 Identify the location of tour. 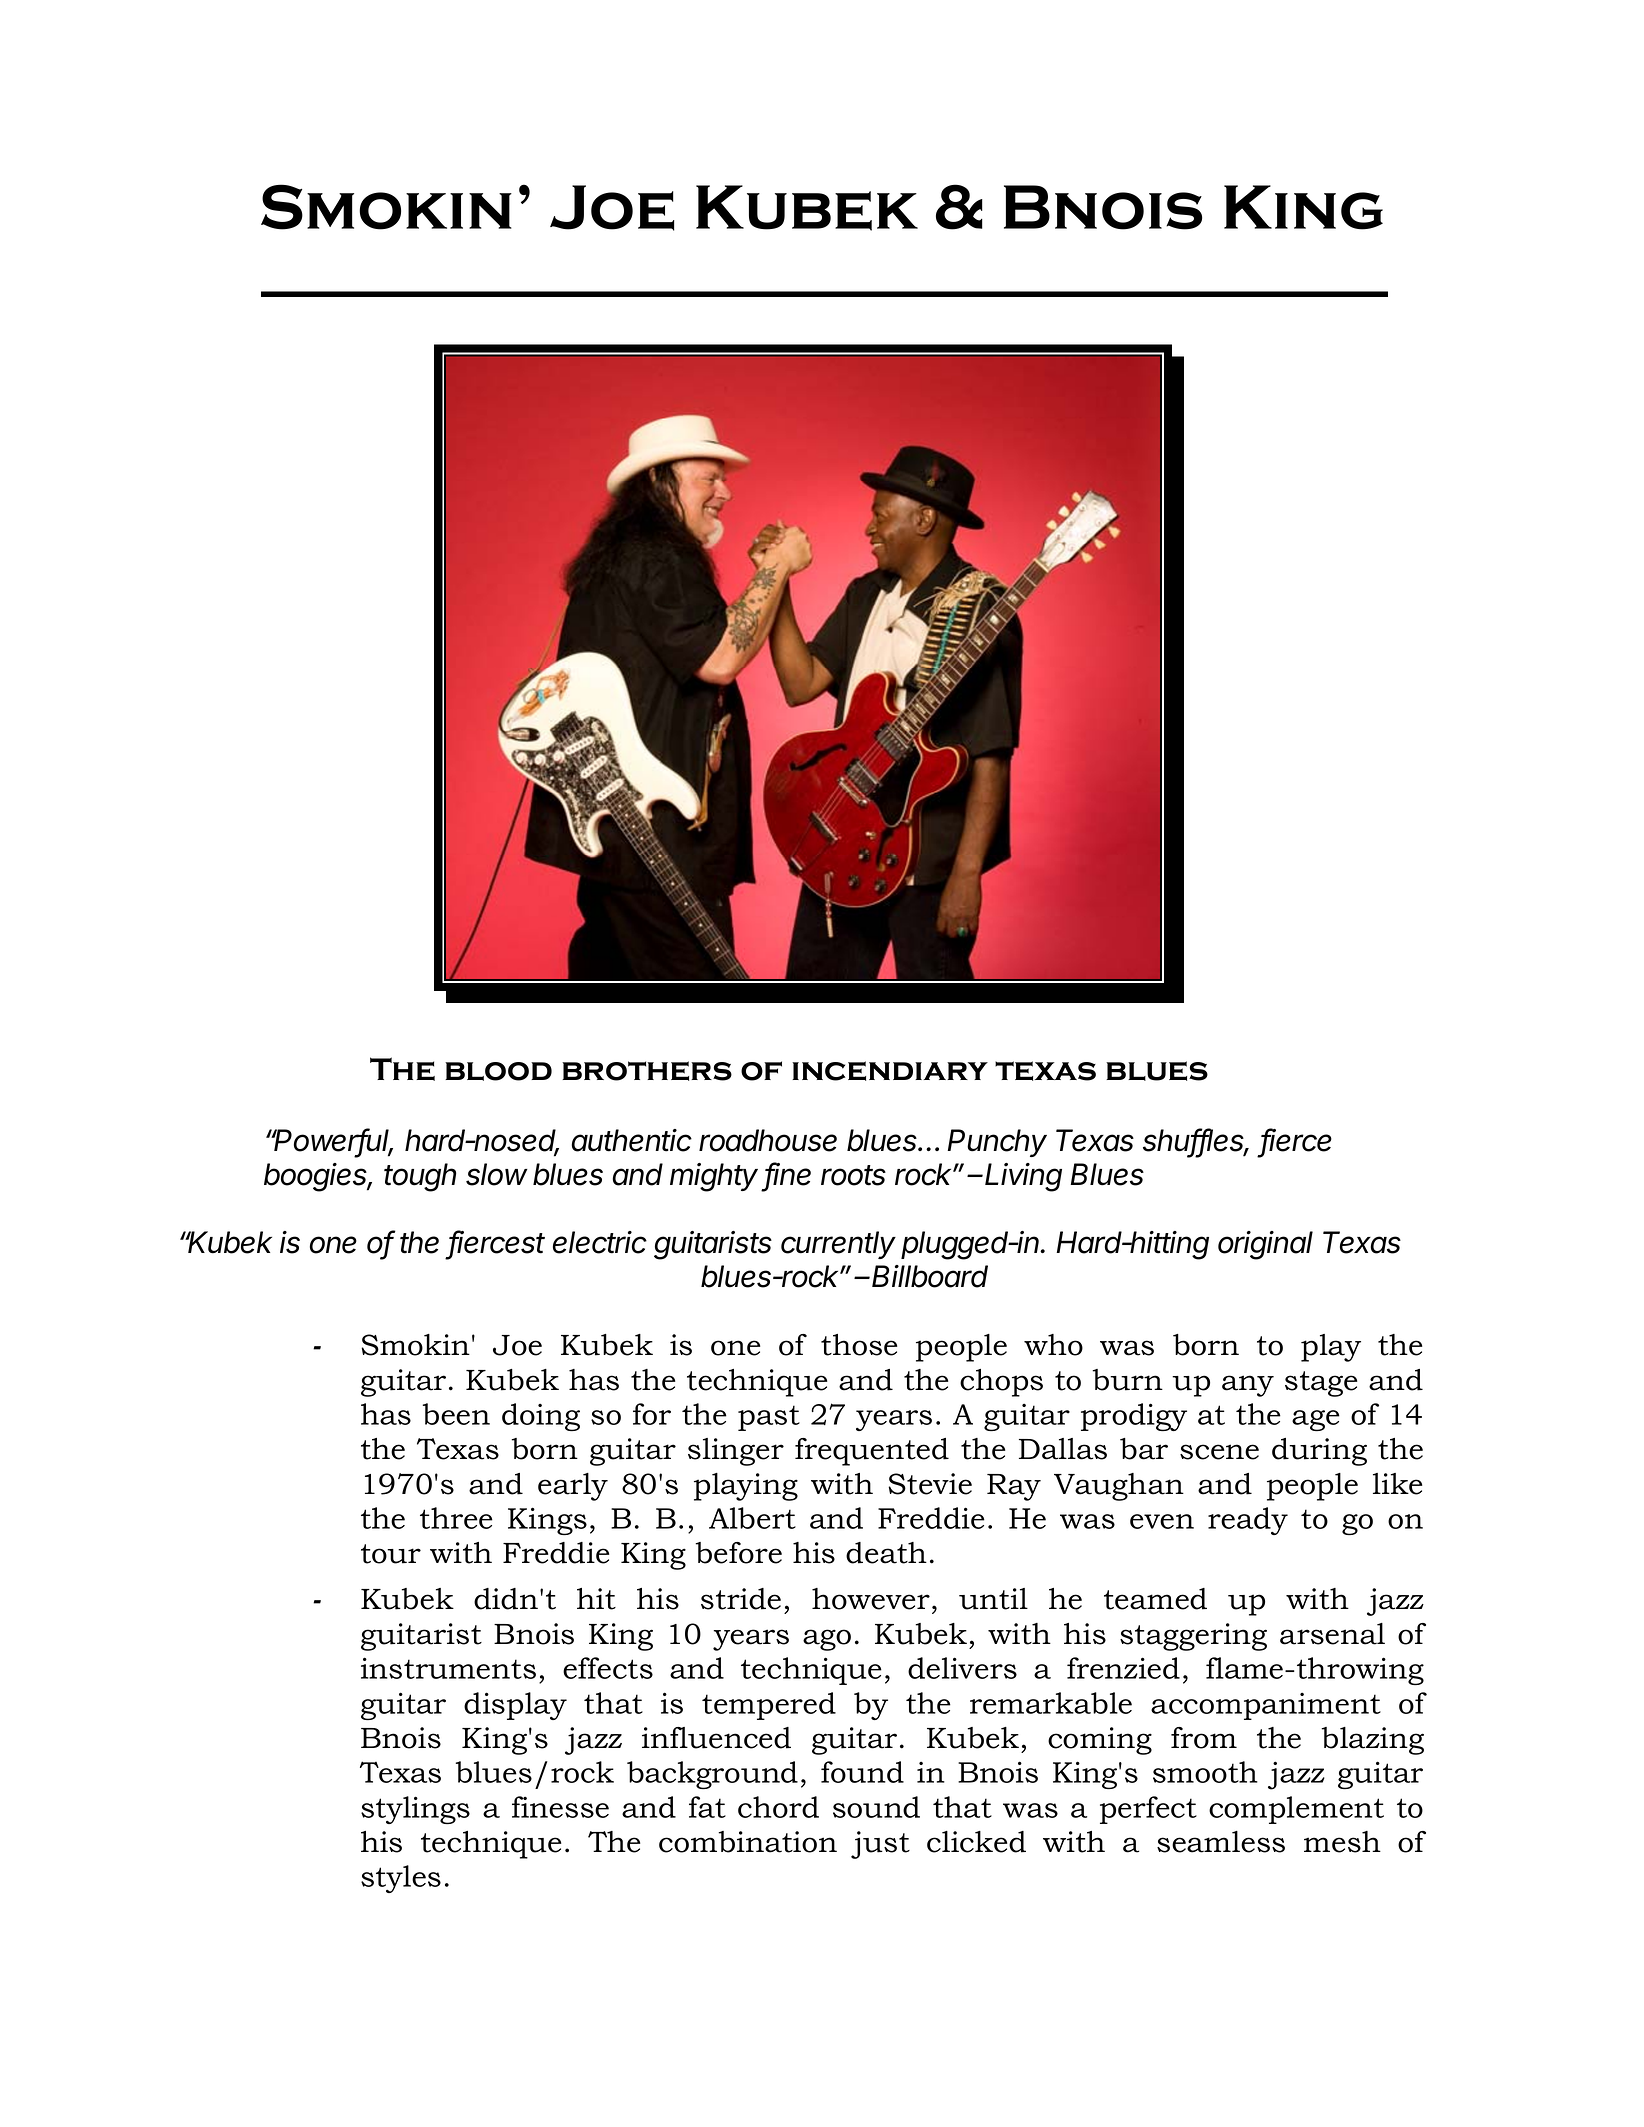
(391, 1554).
